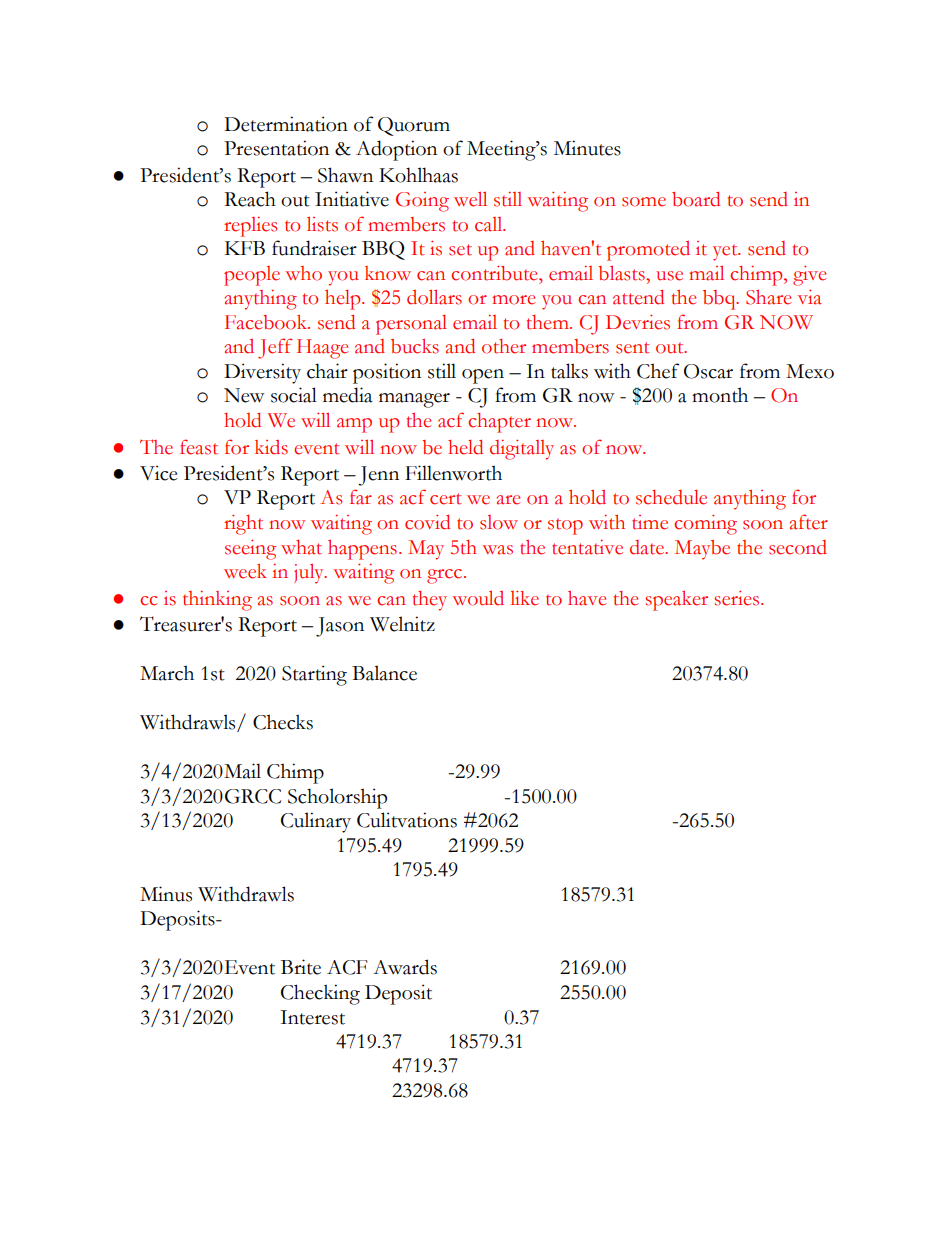  Describe the element at coordinates (167, 673) in the image. I see `March` at that location.
